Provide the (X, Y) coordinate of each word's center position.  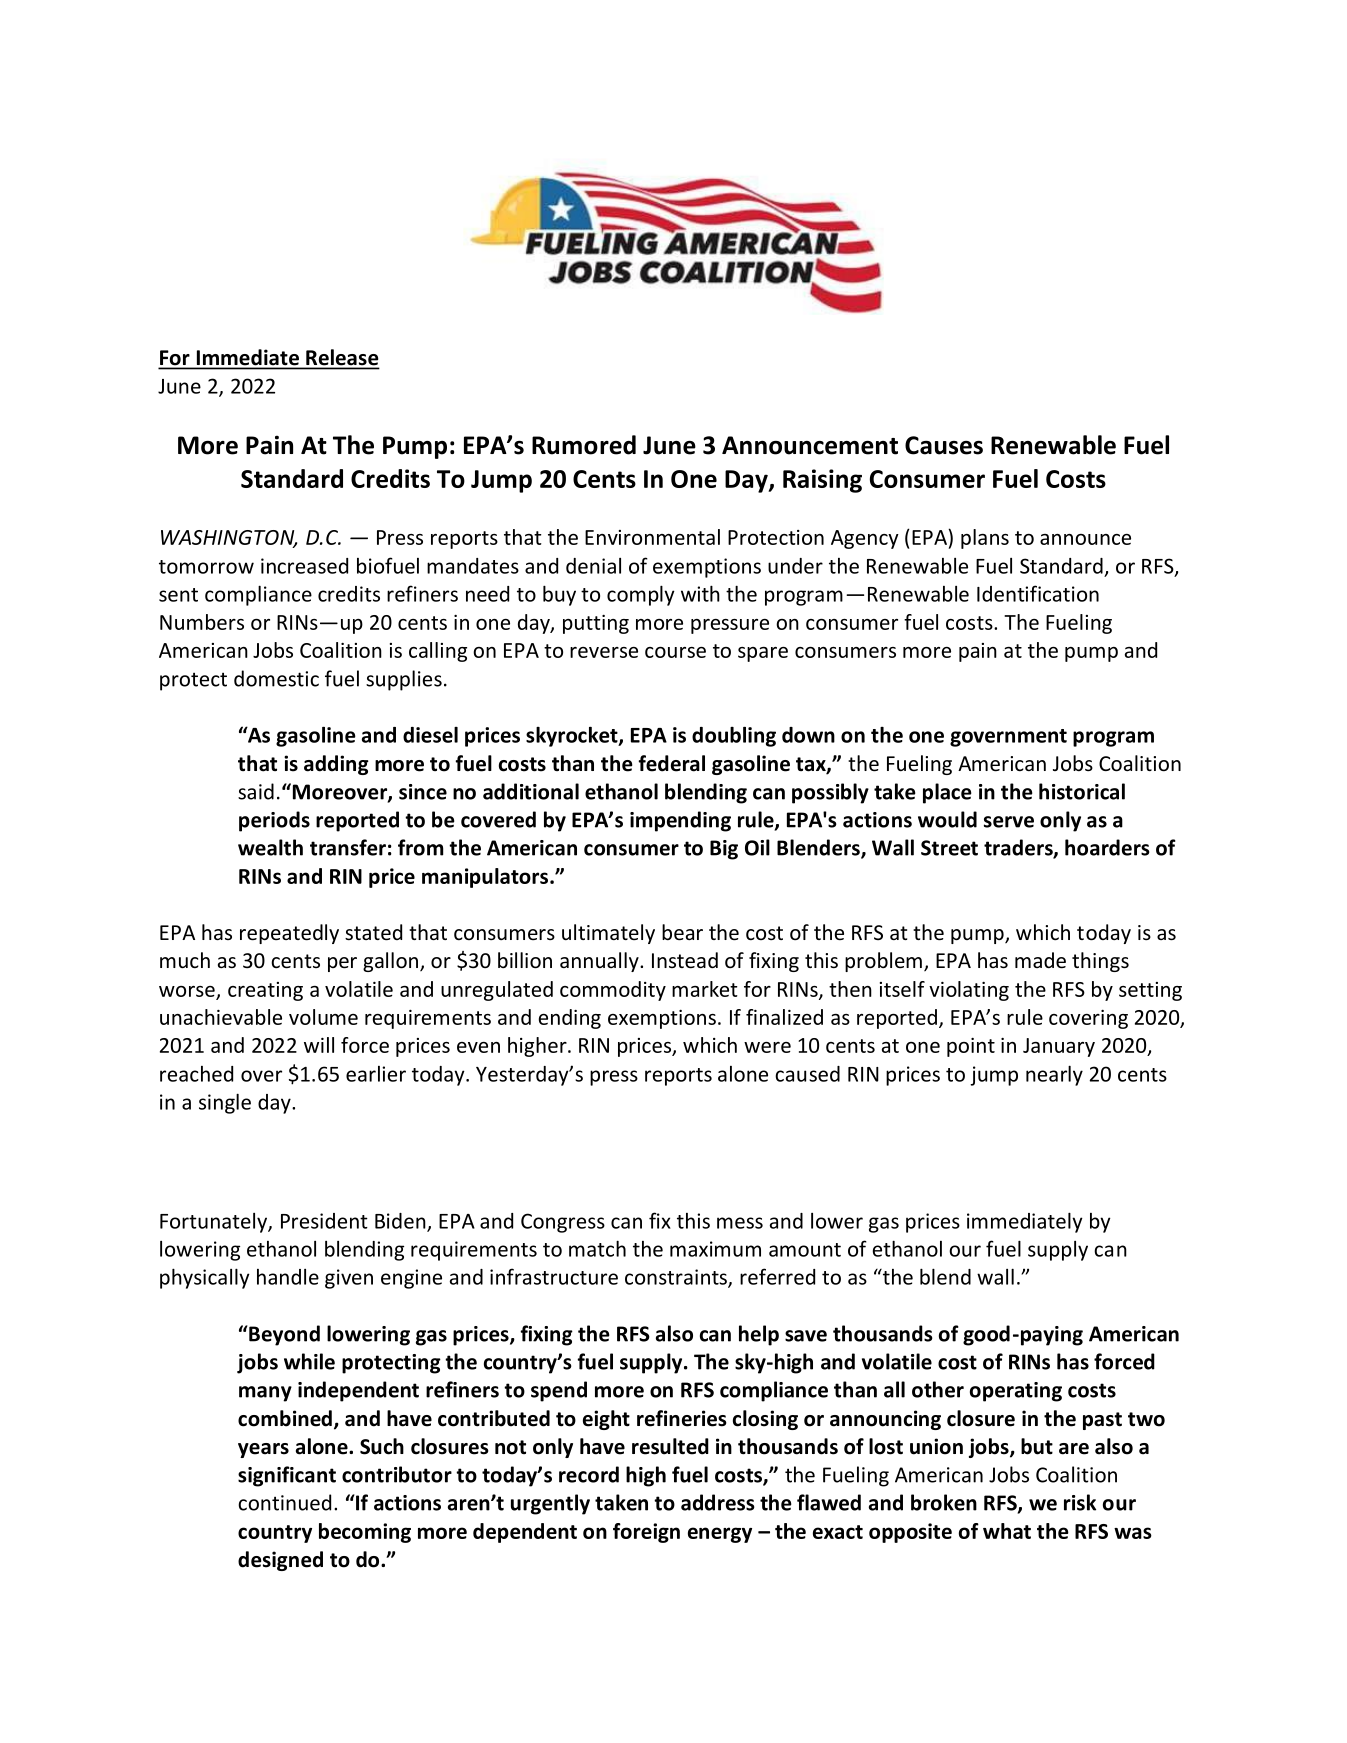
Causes (944, 445)
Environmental (652, 537)
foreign (646, 1533)
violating (969, 991)
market (705, 989)
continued (284, 1502)
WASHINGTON (229, 539)
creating (265, 991)
